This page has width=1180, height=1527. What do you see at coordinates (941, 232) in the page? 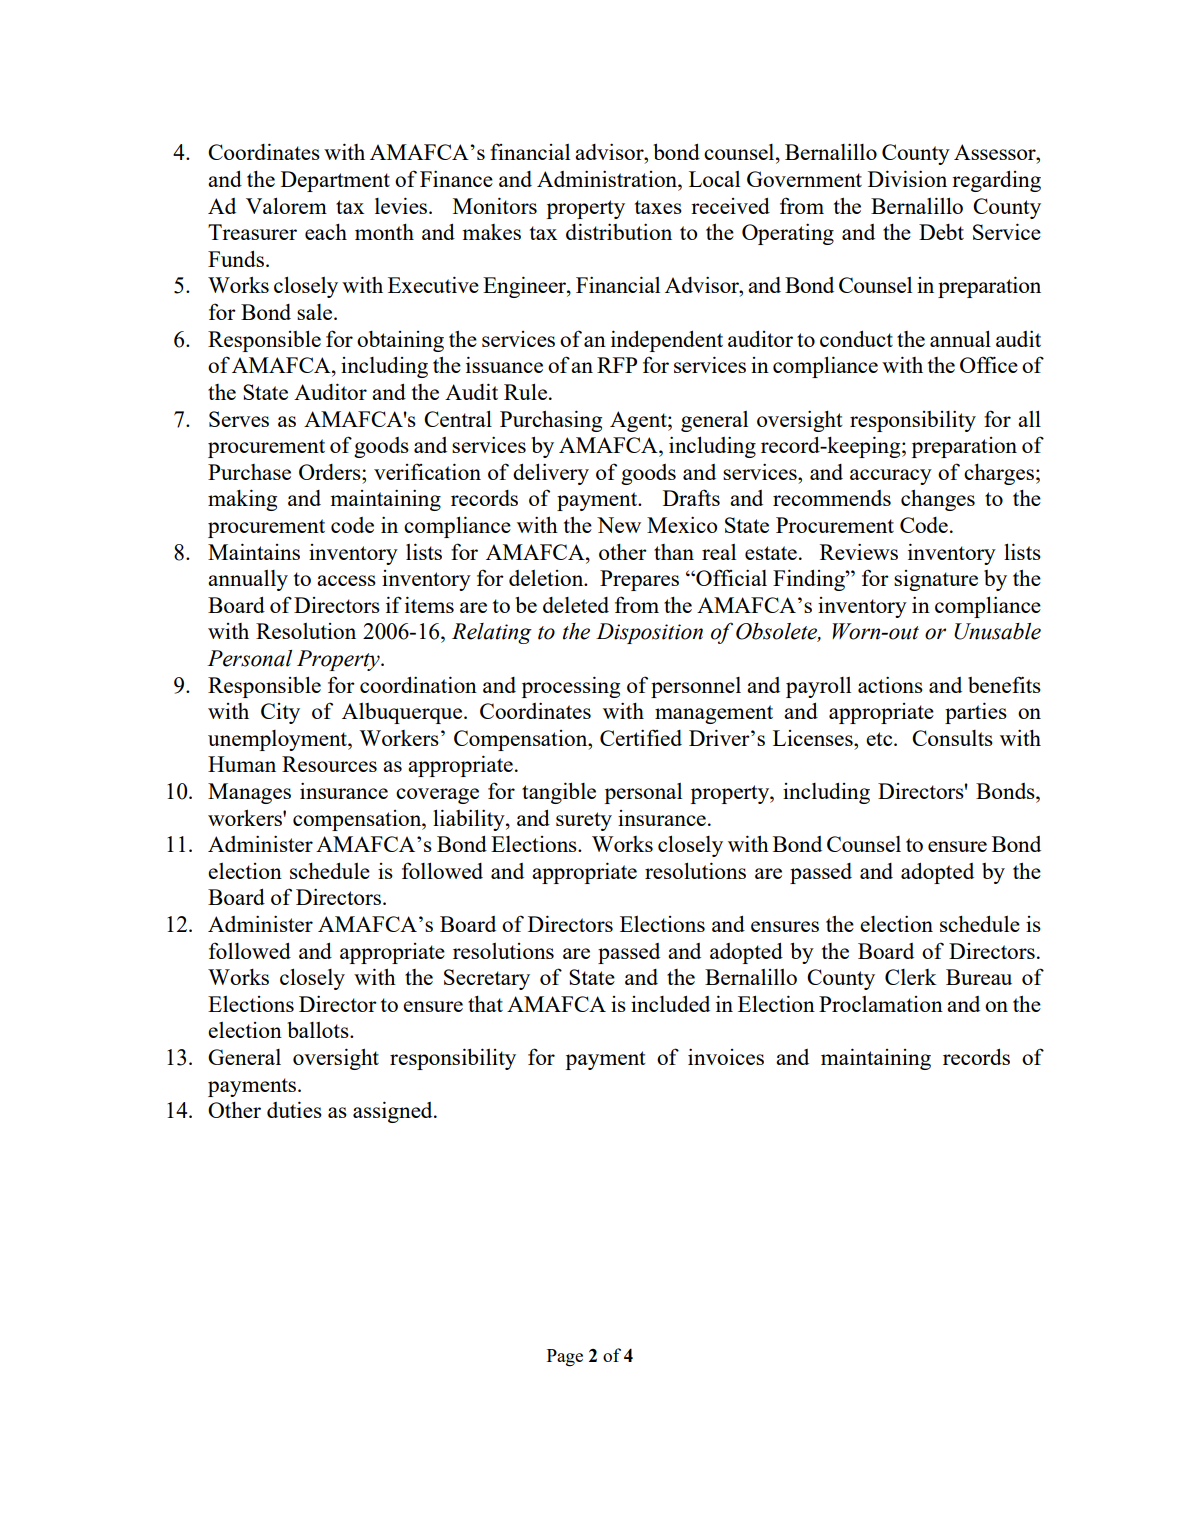
I see `Debt` at bounding box center [941, 232].
